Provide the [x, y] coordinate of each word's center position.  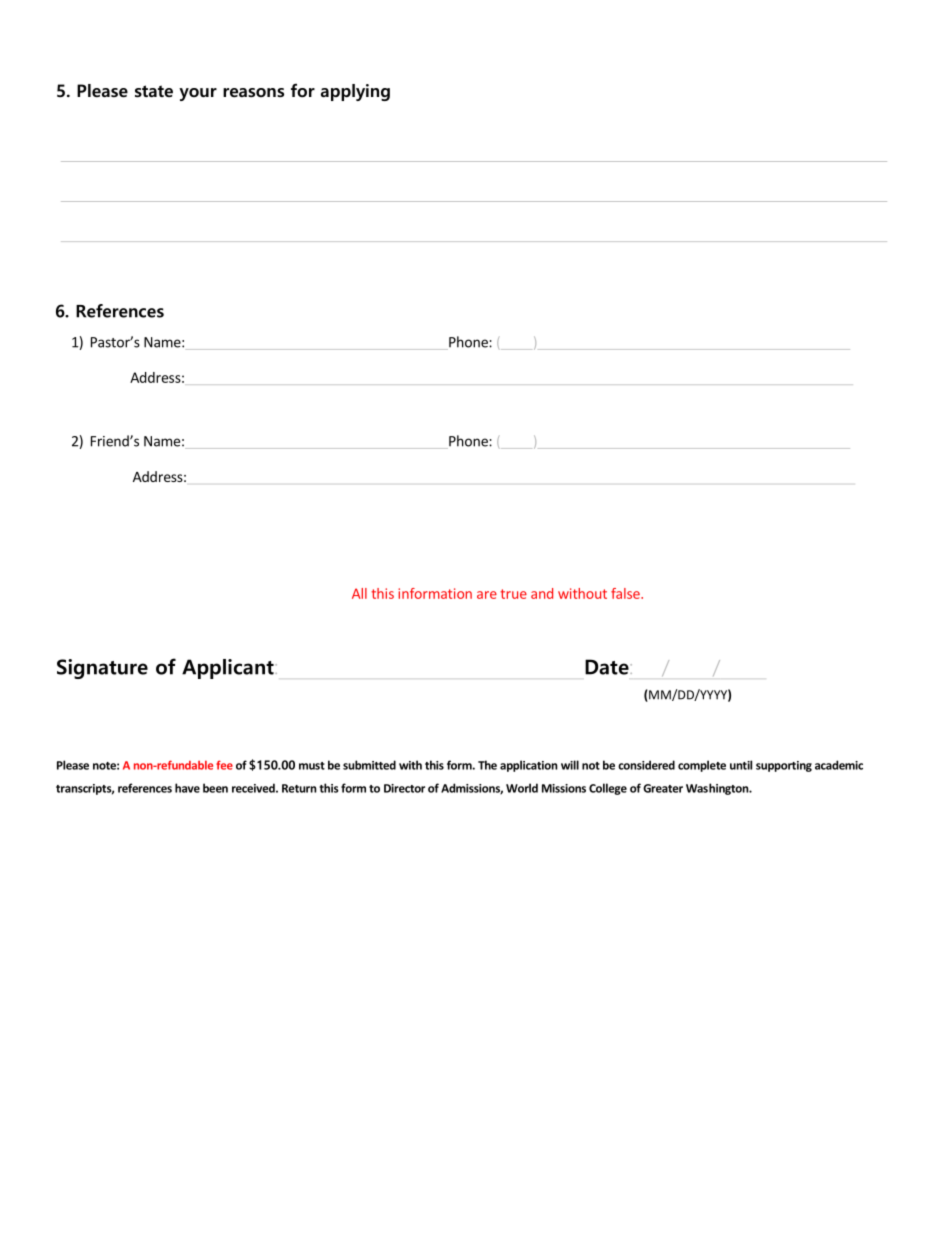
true [513, 594]
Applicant [229, 669]
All [359, 593]
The [487, 765]
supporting [784, 766]
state [154, 91]
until [741, 765]
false [626, 593]
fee [224, 765]
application [529, 766]
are [487, 595]
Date [608, 667]
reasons [253, 92]
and [542, 593]
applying [355, 92]
